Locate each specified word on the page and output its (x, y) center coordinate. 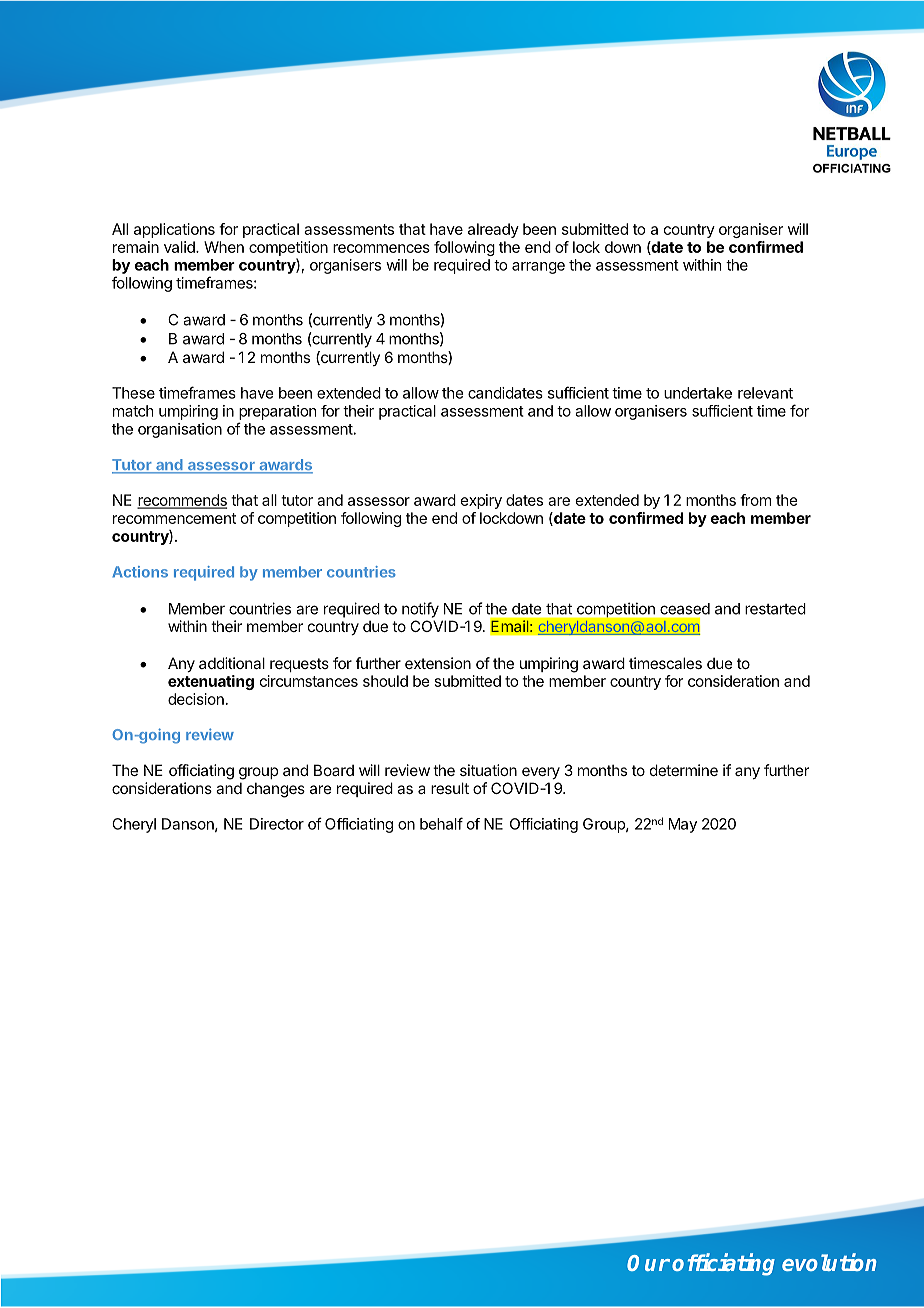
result (450, 788)
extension (438, 663)
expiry (481, 501)
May (683, 825)
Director (277, 824)
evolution (829, 1262)
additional (232, 663)
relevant (765, 393)
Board (334, 770)
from (755, 500)
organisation (180, 430)
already (493, 230)
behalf (441, 823)
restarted (775, 609)
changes (276, 790)
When (224, 247)
